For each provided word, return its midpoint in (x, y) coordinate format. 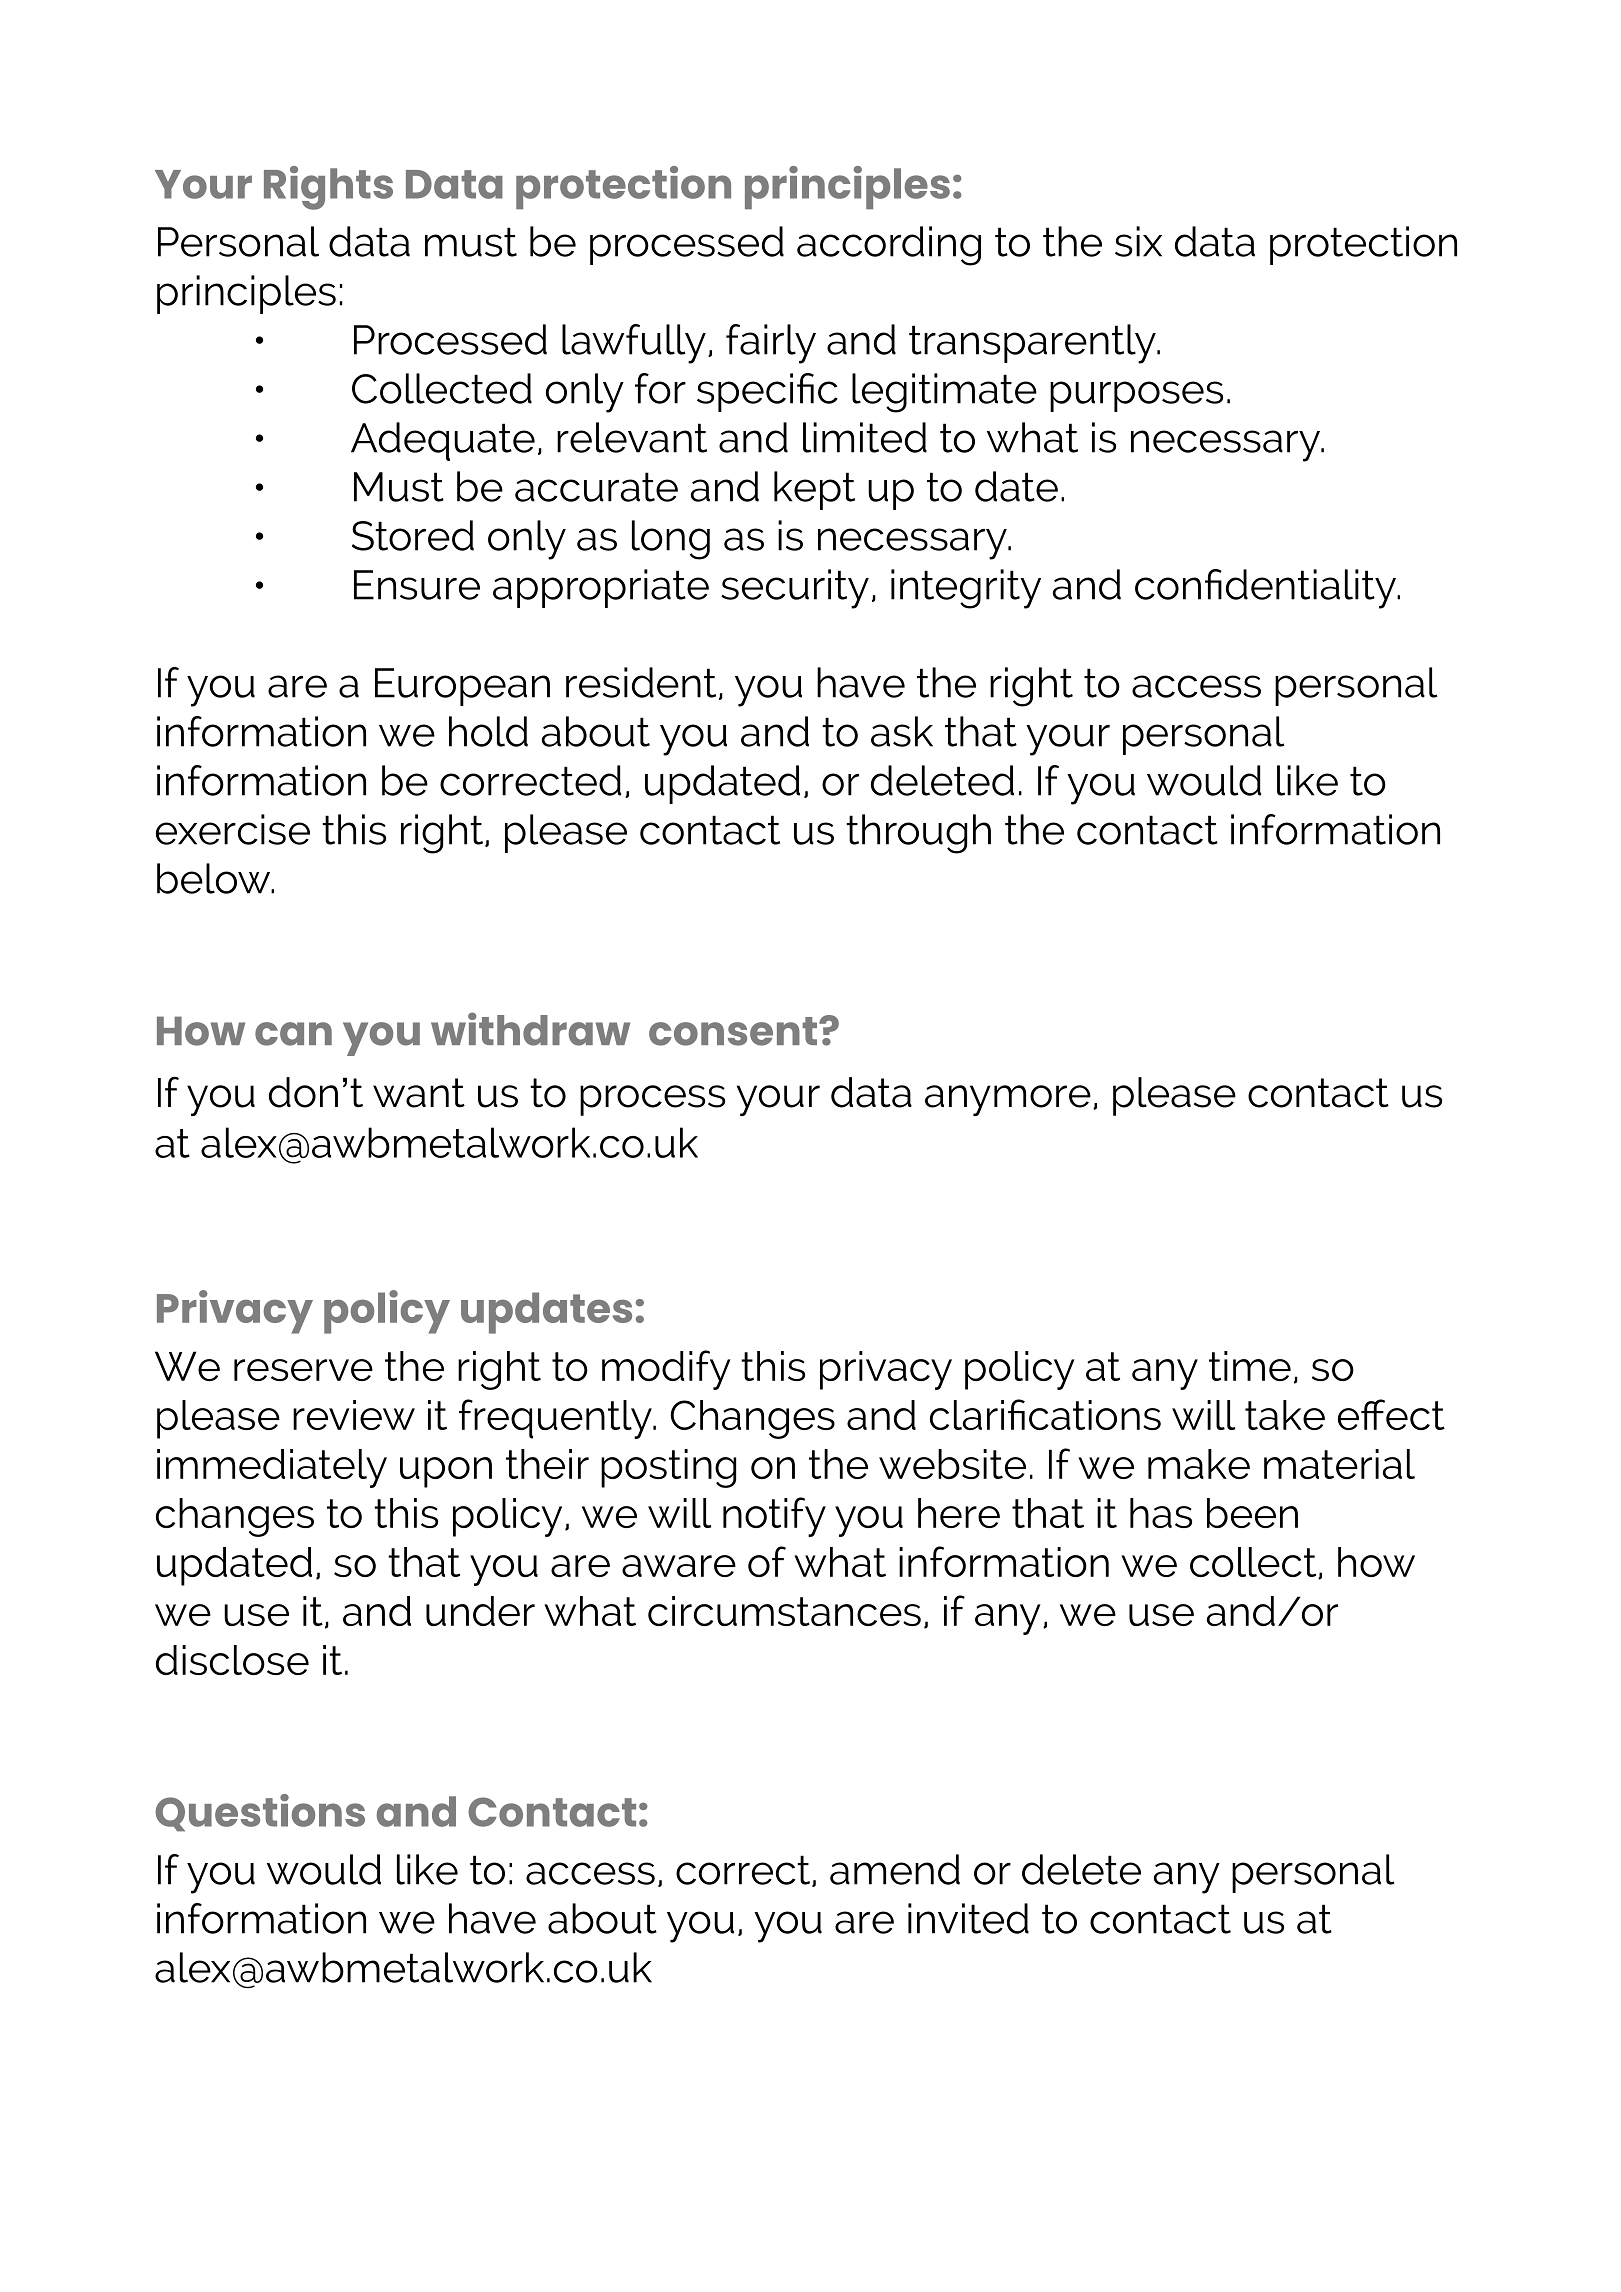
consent (734, 1031)
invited (968, 1918)
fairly (771, 344)
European (462, 687)
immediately (272, 1468)
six (1138, 241)
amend (895, 1869)
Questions (260, 1813)
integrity (966, 589)
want (419, 1093)
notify (774, 1517)
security (795, 589)
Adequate (443, 441)
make (1199, 1464)
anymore (1008, 1100)
